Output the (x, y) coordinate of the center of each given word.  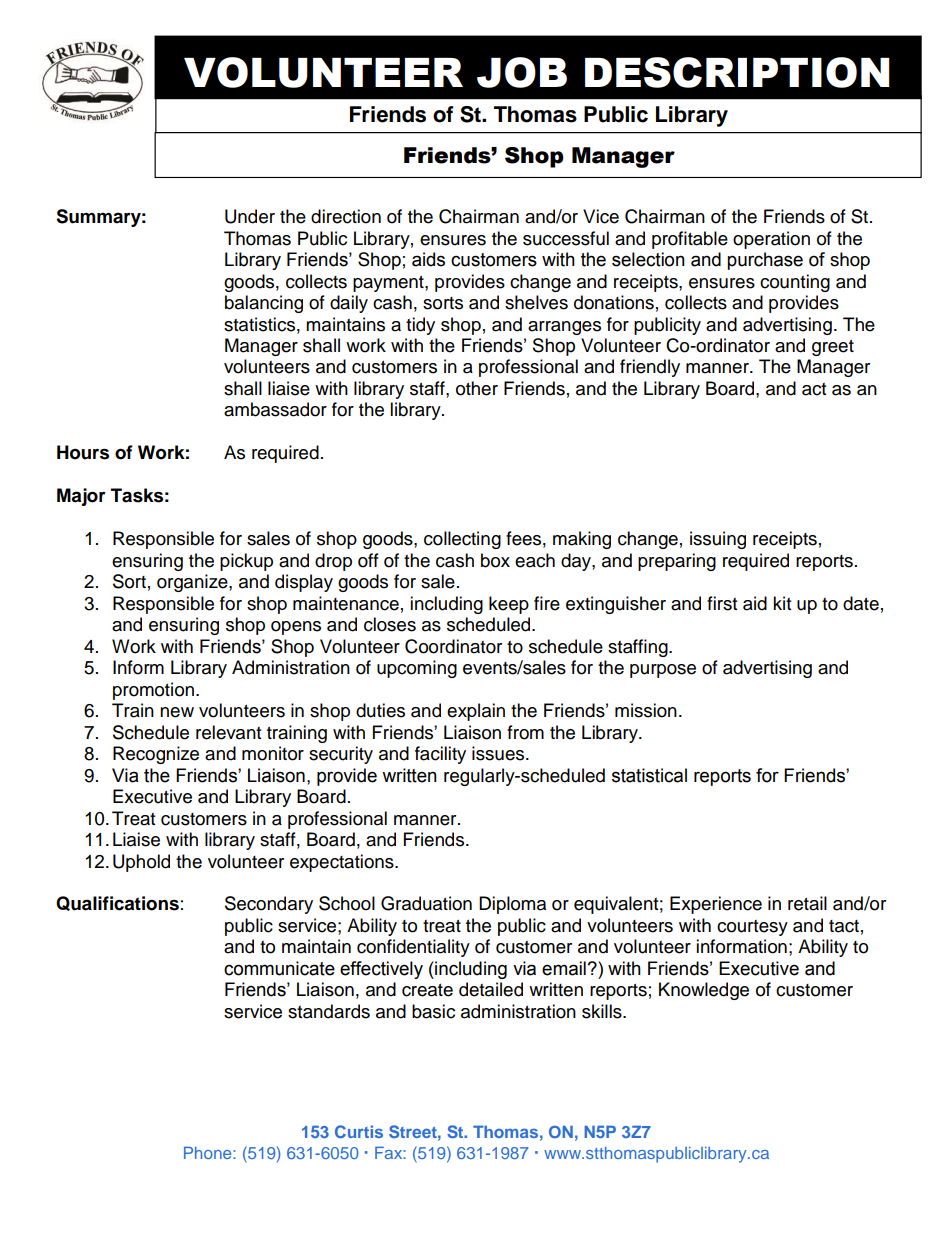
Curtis (359, 1131)
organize (193, 583)
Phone (209, 1152)
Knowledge (704, 991)
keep (509, 605)
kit (782, 603)
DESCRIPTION (737, 72)
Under (250, 216)
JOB (522, 72)
